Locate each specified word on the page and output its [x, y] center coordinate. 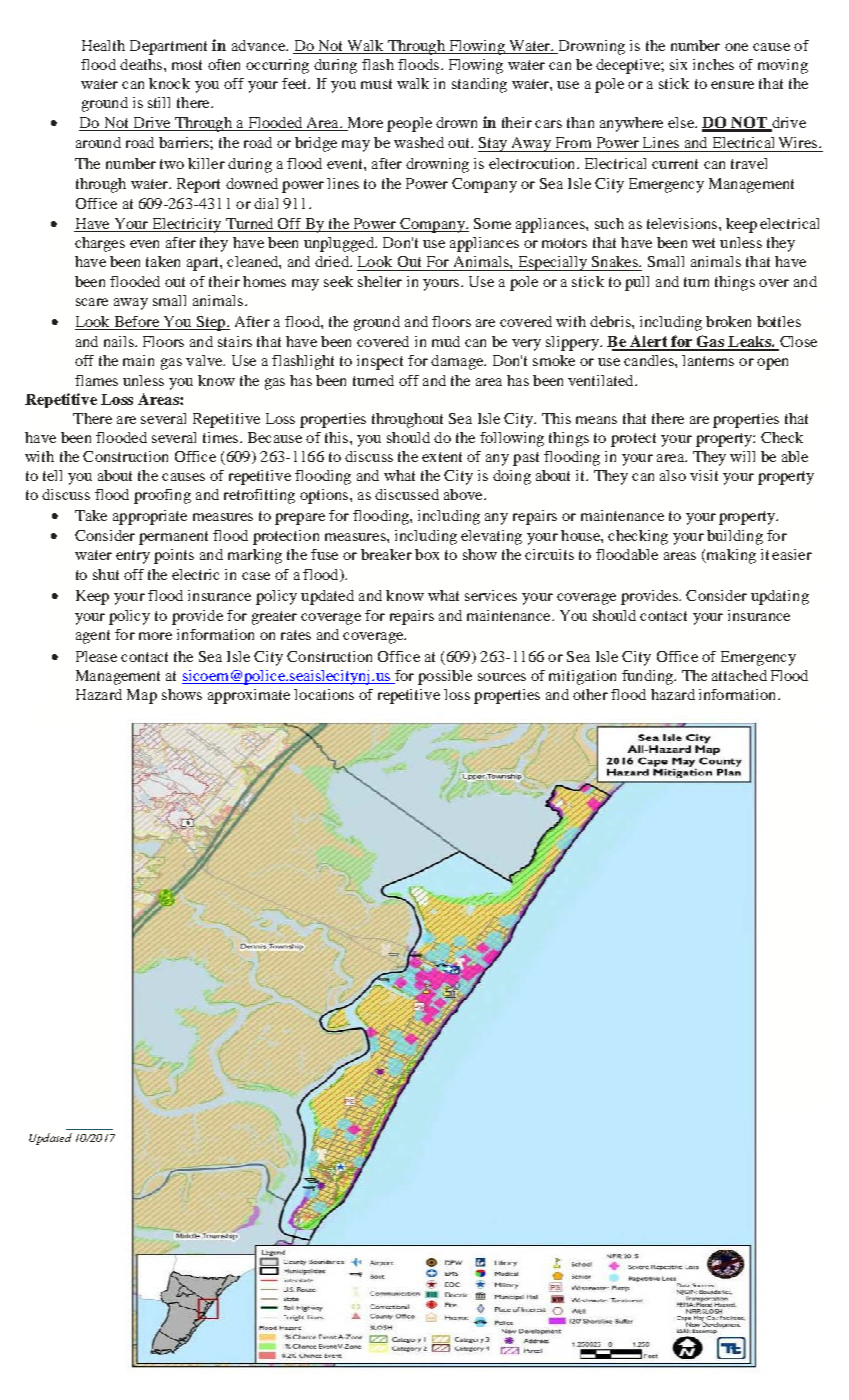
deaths [141, 64]
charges [100, 244]
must [376, 84]
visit [704, 475]
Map [142, 696]
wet [703, 243]
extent [442, 457]
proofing [162, 496]
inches [713, 64]
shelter [380, 281]
